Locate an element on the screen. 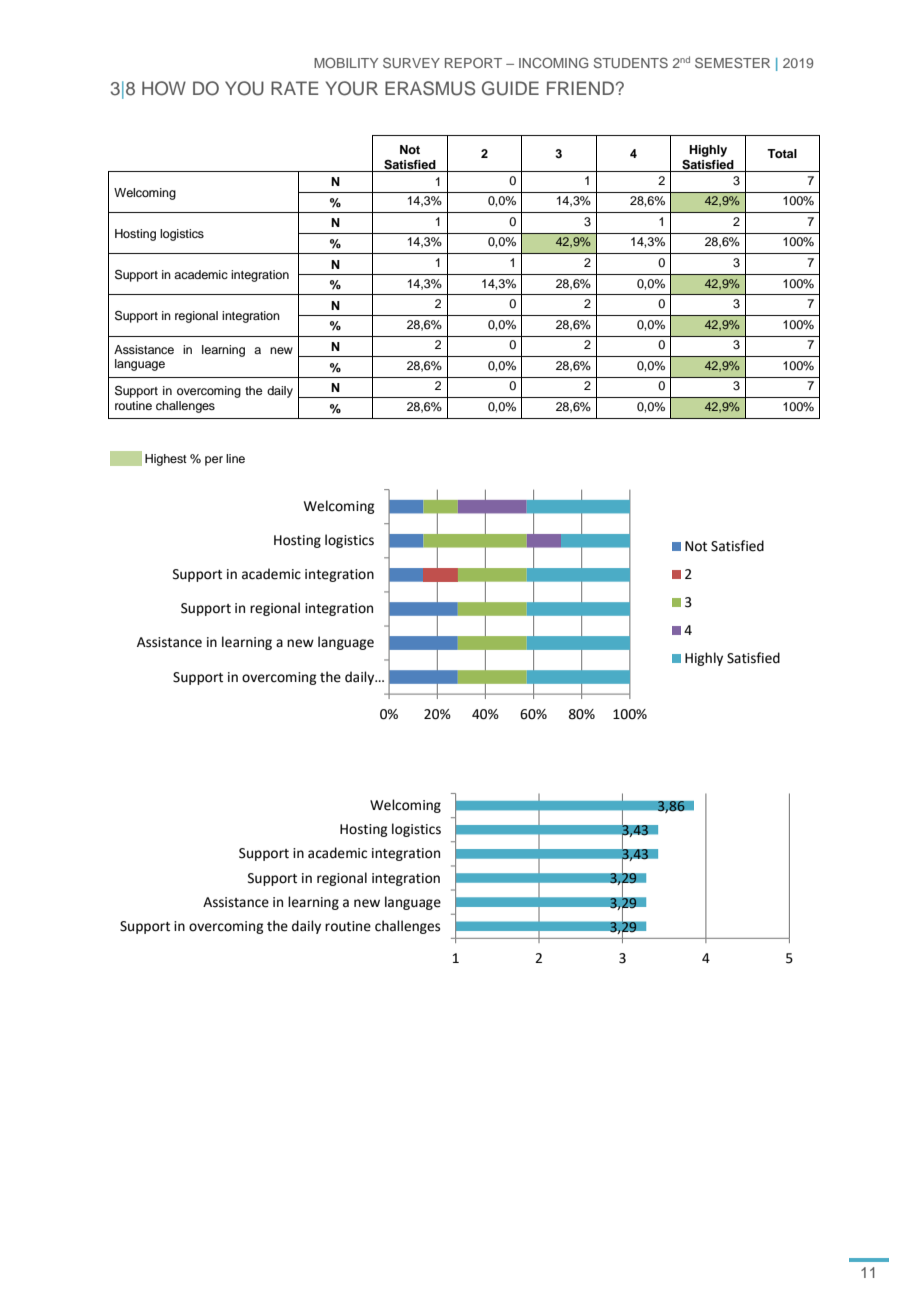 The image size is (924, 1308). SURVEY is located at coordinates (411, 62).
